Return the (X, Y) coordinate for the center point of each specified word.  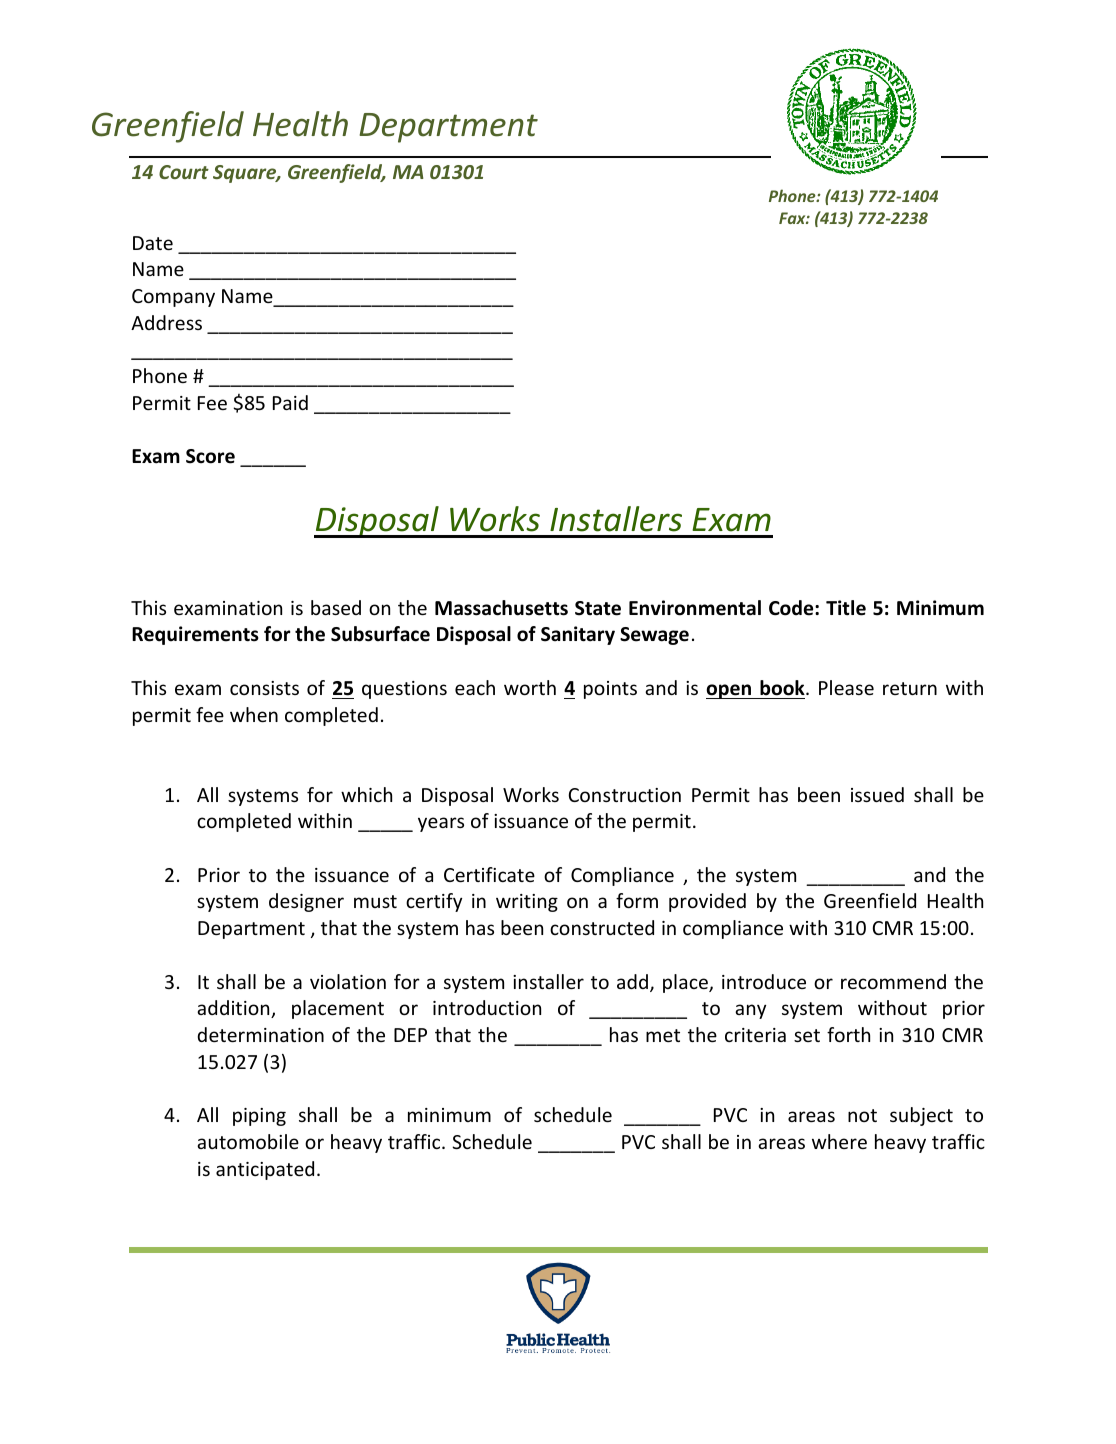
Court (184, 172)
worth (530, 687)
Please (846, 687)
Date (153, 243)
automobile (248, 1141)
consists (264, 688)
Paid (290, 402)
